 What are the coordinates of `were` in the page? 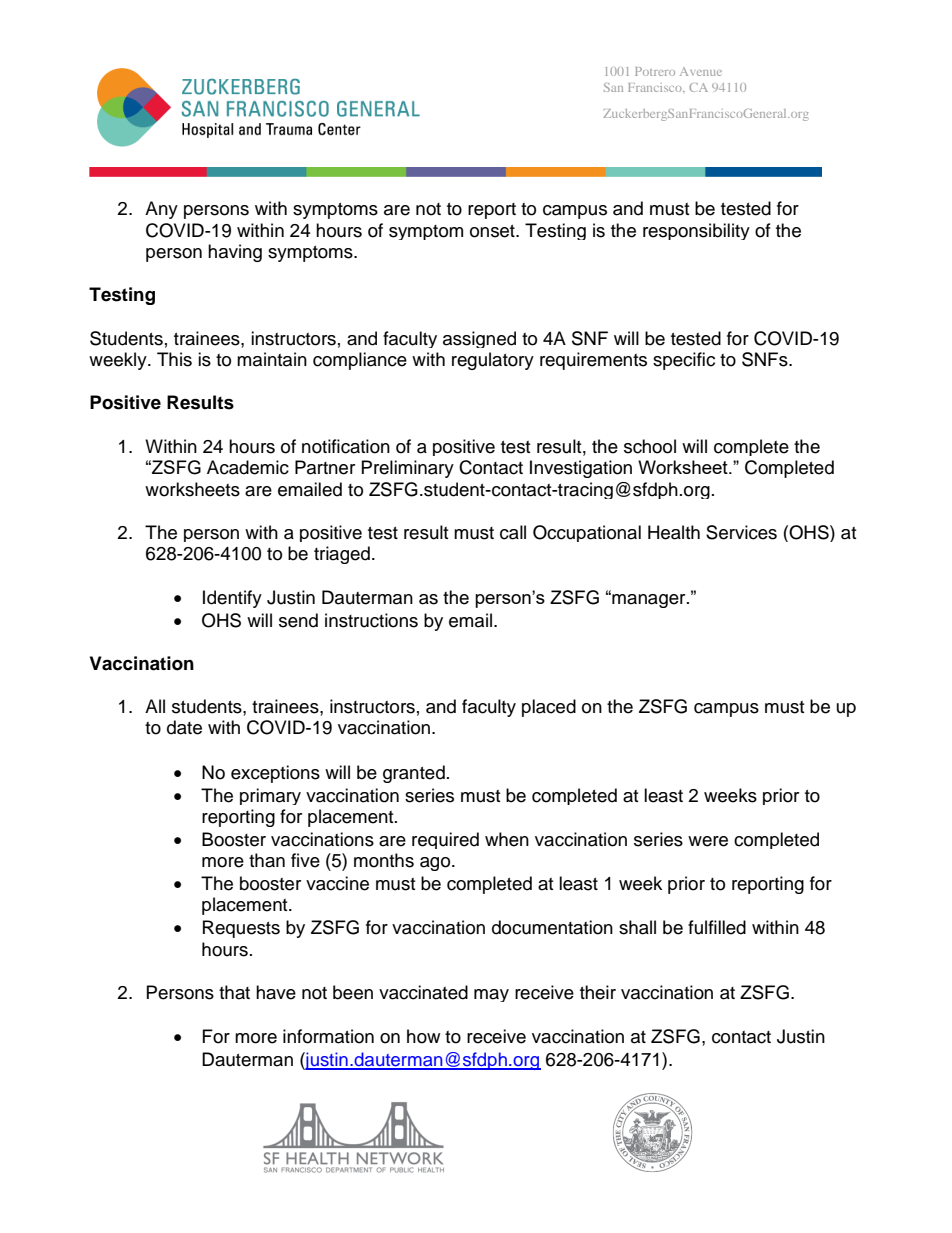 It's located at (708, 841).
